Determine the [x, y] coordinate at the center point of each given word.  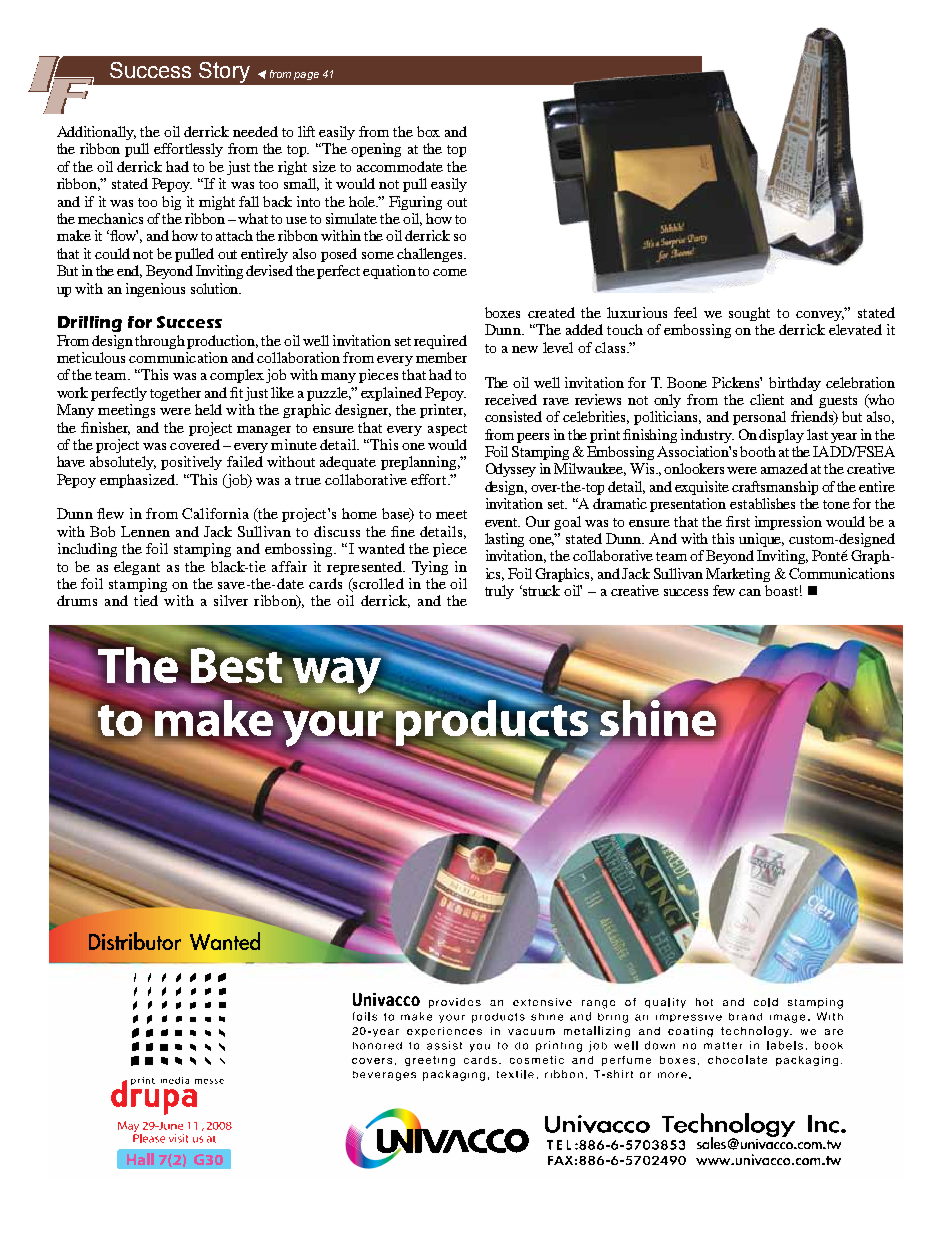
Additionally [96, 133]
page [306, 76]
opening [376, 150]
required [440, 342]
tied [146, 600]
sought [749, 314]
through [161, 342]
